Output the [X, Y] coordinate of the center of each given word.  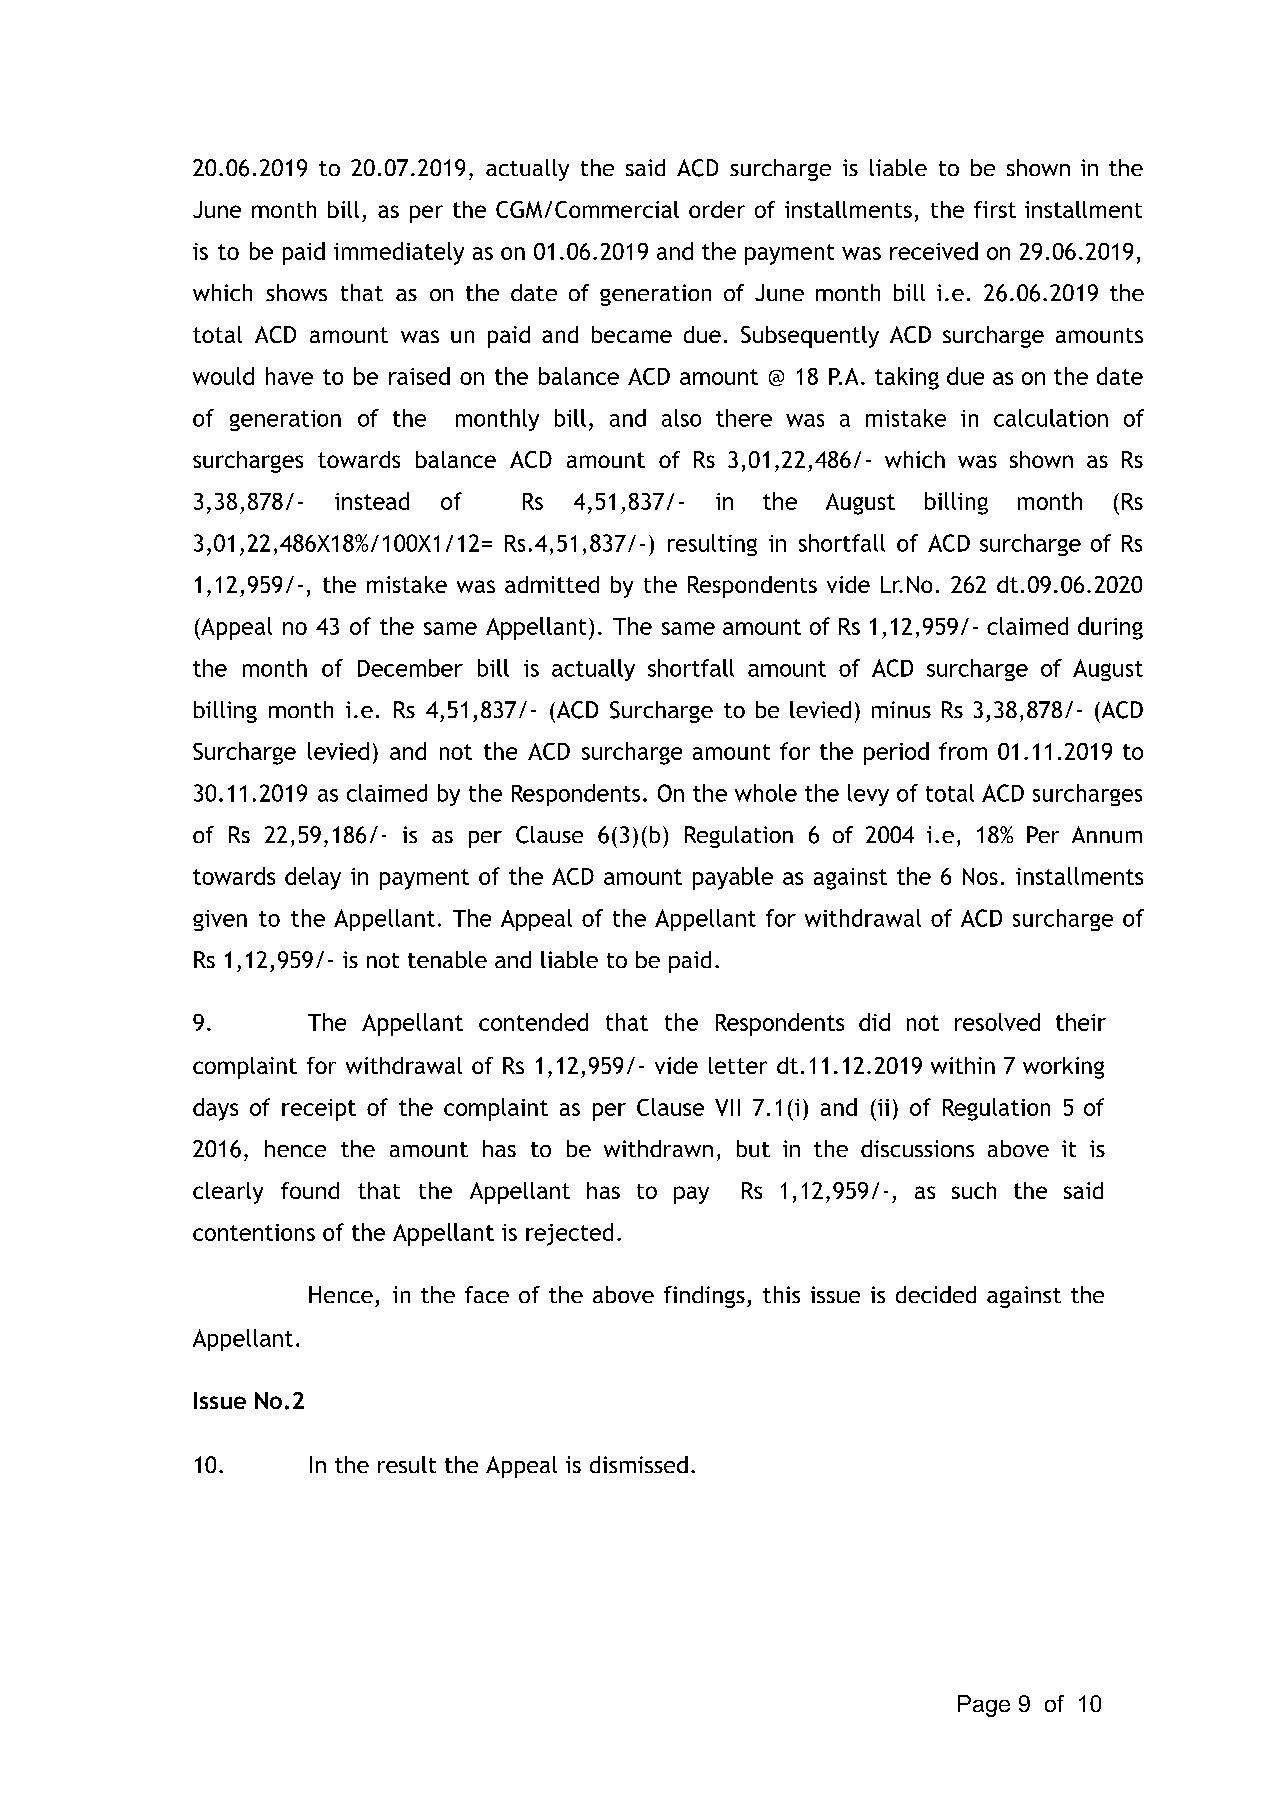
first [995, 209]
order [717, 209]
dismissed [639, 1464]
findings [704, 1297]
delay [313, 878]
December [410, 668]
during [1110, 628]
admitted [552, 584]
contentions [254, 1232]
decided [936, 1294]
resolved [997, 1022]
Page [984, 1706]
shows [296, 292]
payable [733, 878]
